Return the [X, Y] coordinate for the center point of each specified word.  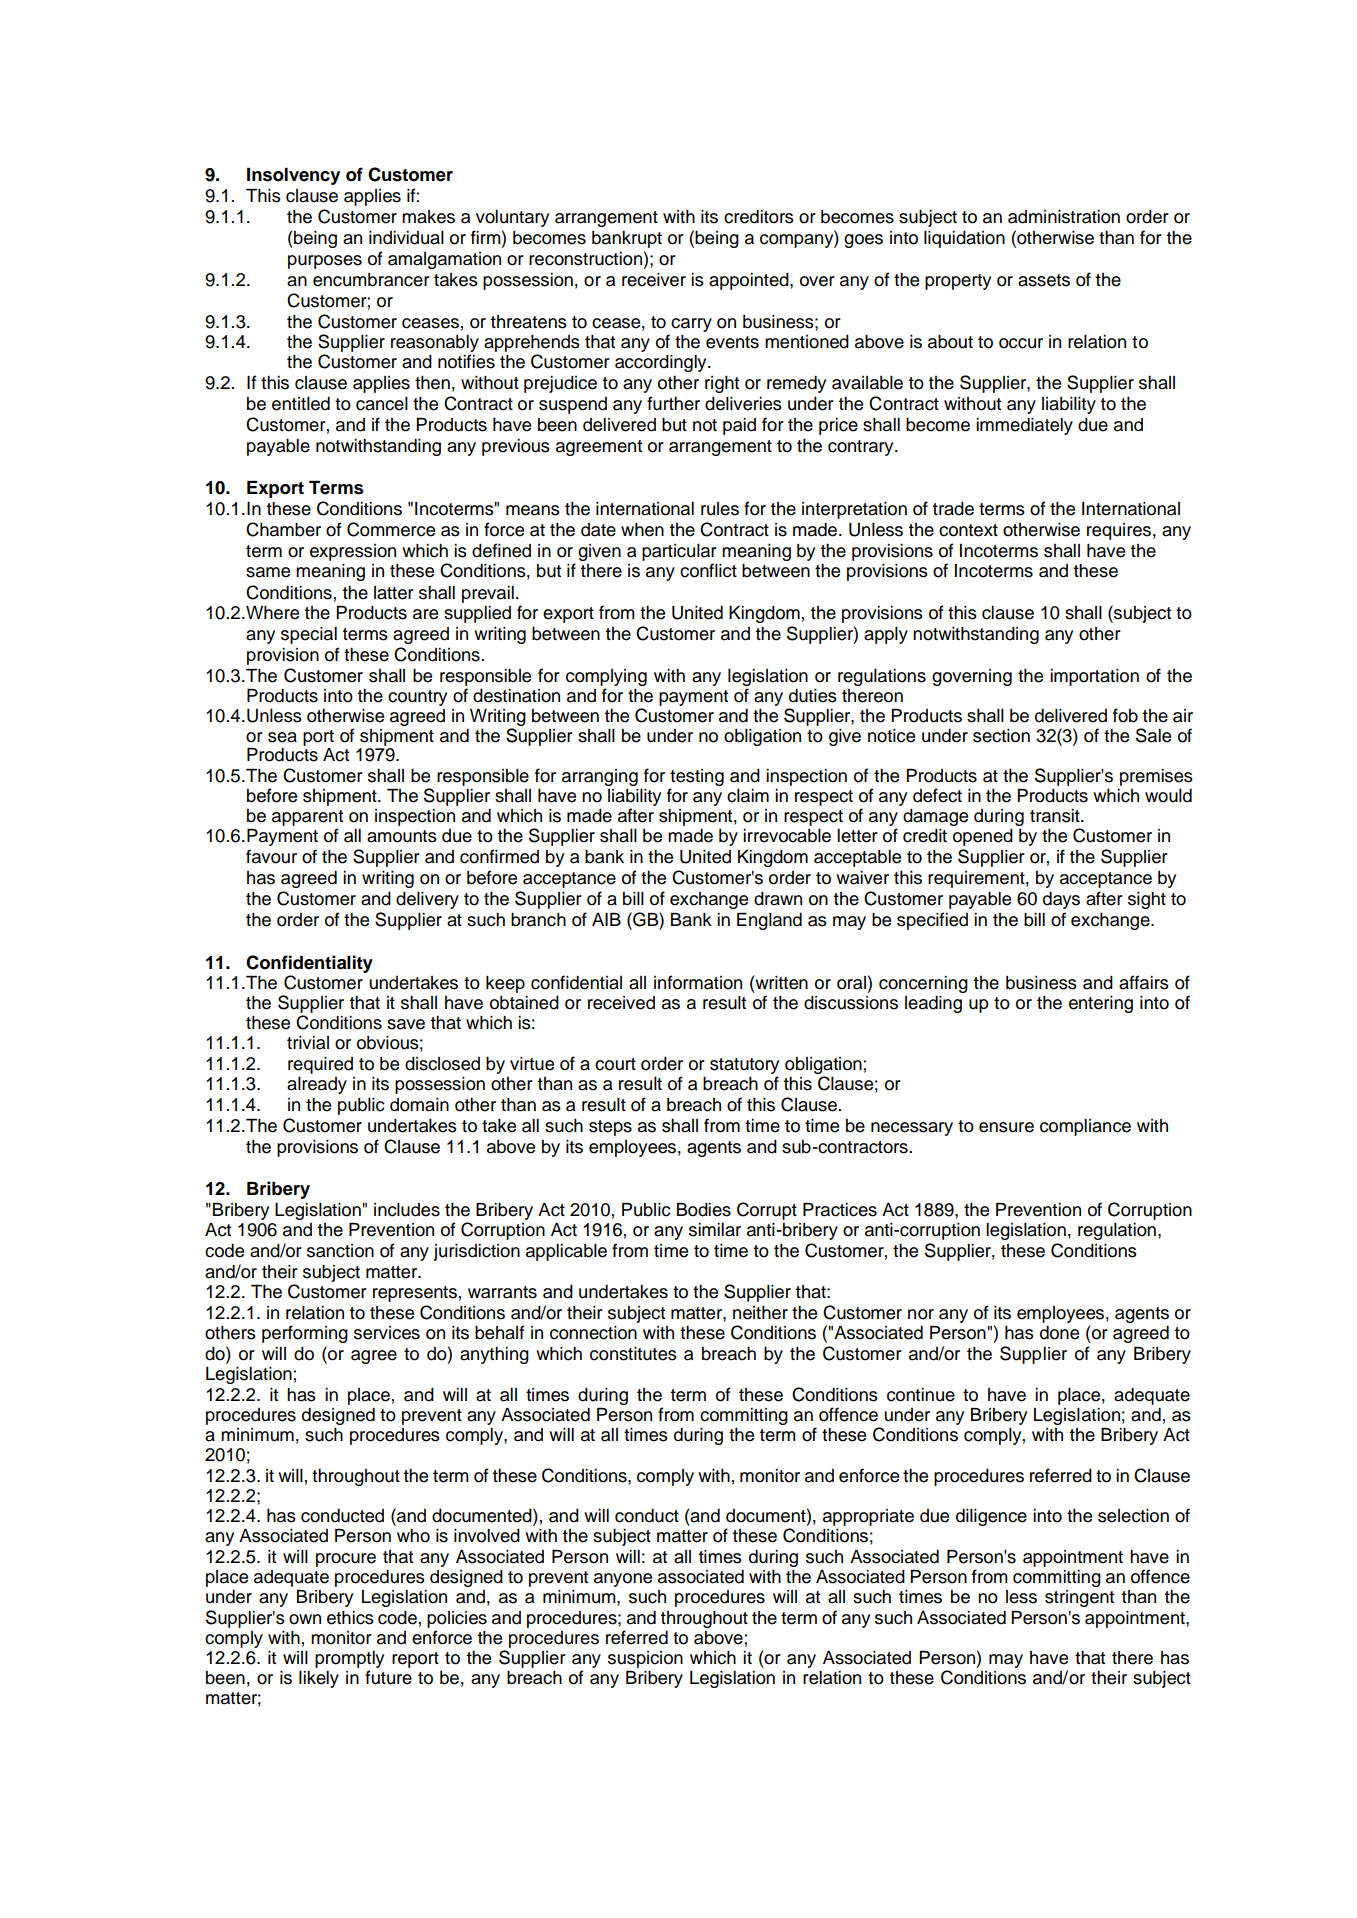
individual [406, 238]
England [769, 921]
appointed [750, 281]
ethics [350, 1618]
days [1061, 900]
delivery [427, 900]
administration [1064, 217]
